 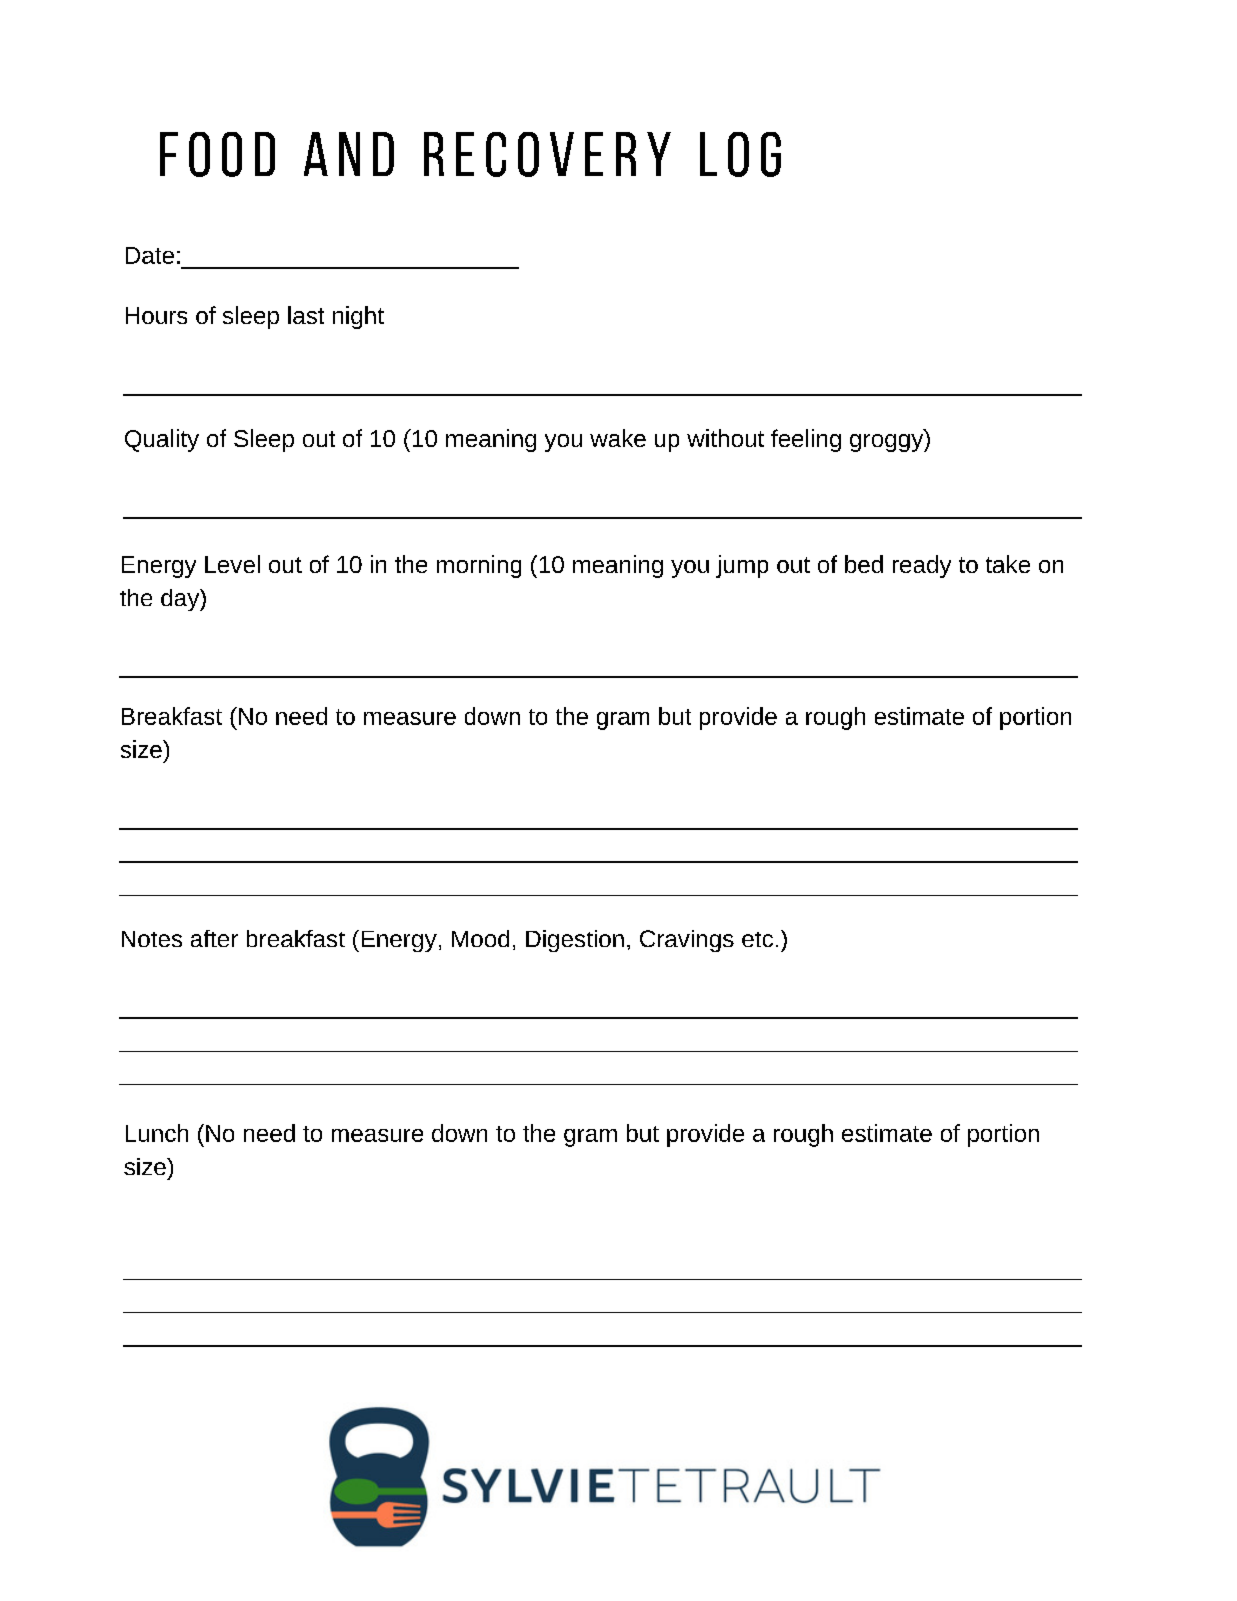 I want to click on LOG, so click(x=740, y=154).
